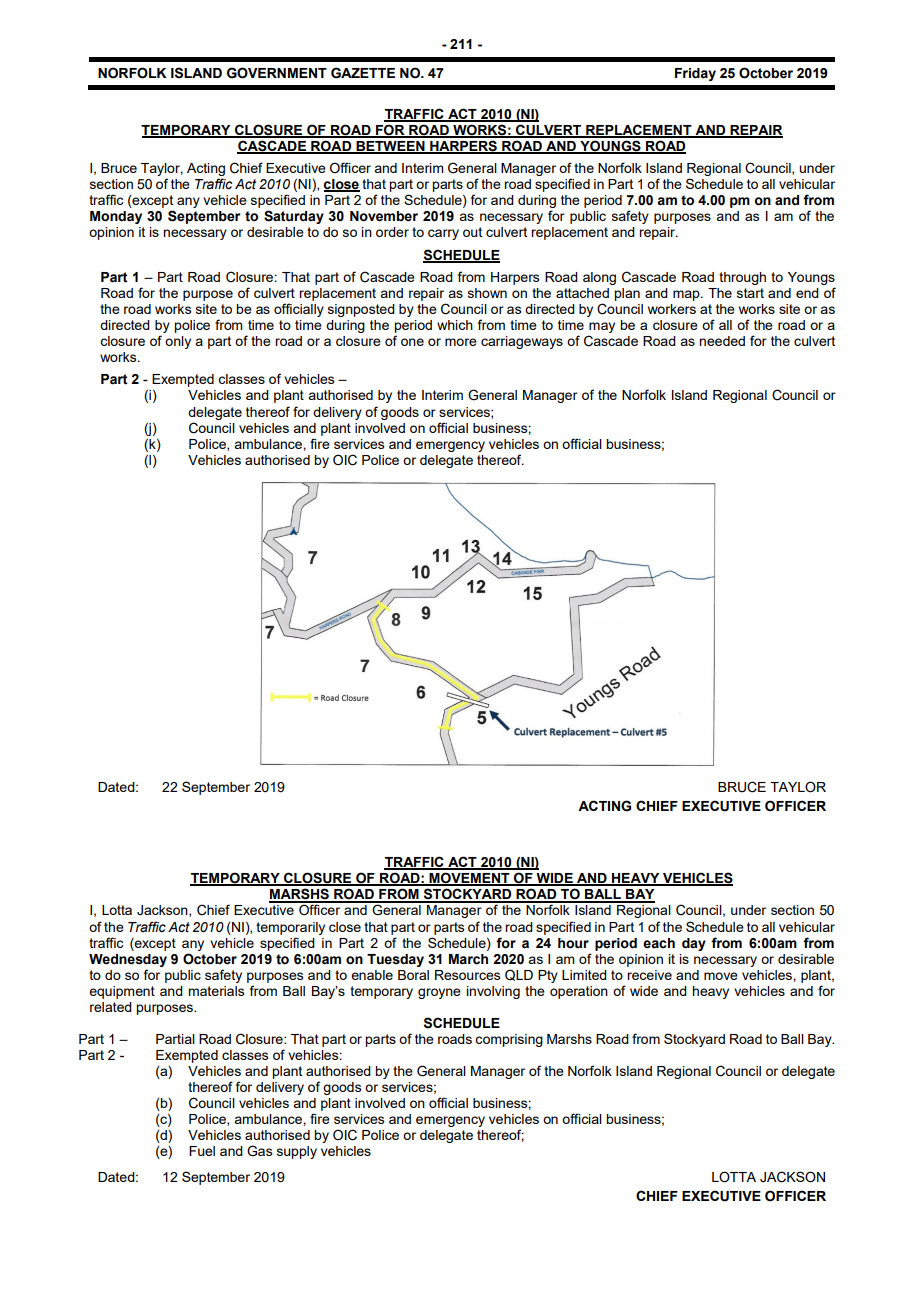  What do you see at coordinates (290, 928) in the screenshot?
I see `temporarily` at bounding box center [290, 928].
